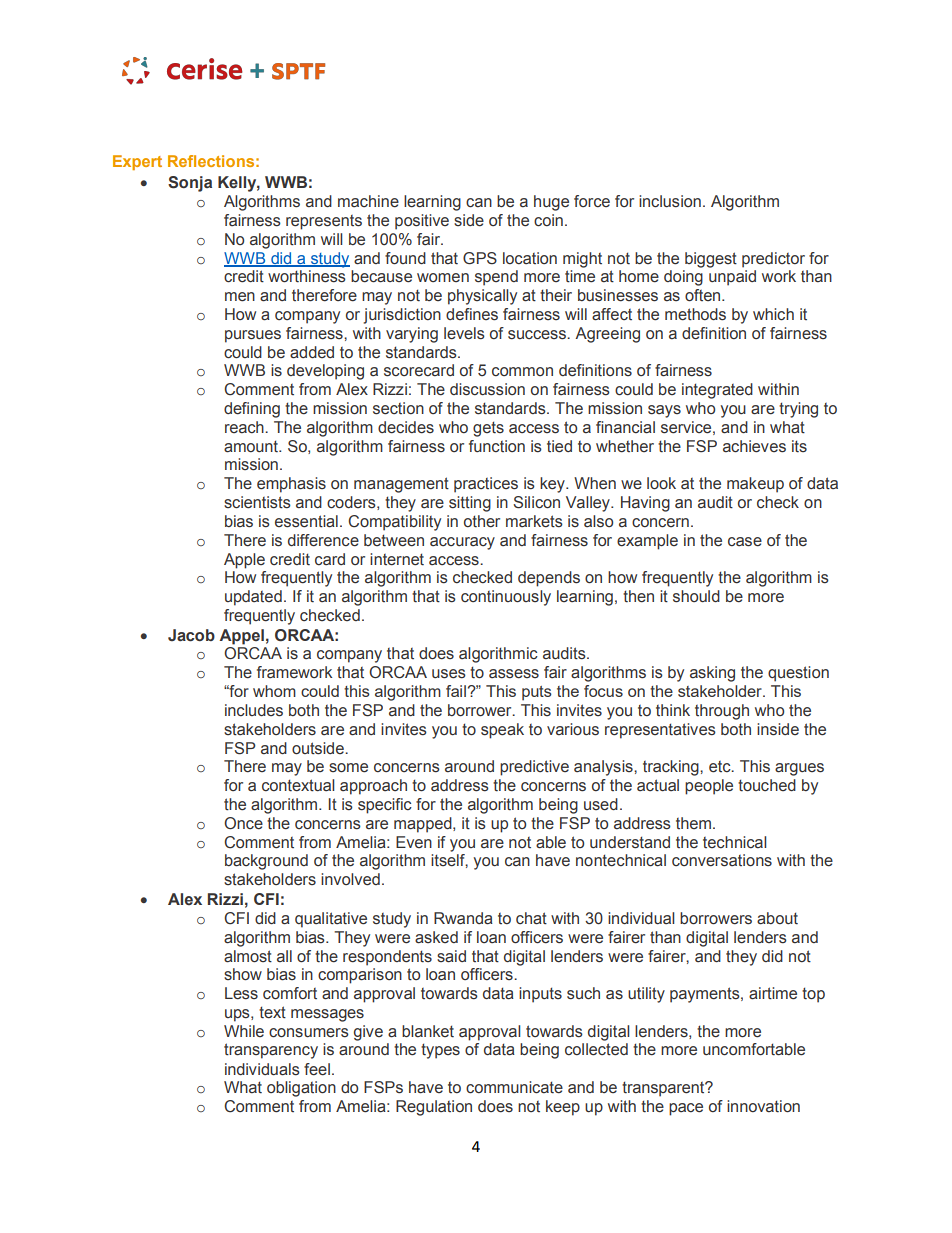  What do you see at coordinates (534, 768) in the image?
I see `predictive` at bounding box center [534, 768].
